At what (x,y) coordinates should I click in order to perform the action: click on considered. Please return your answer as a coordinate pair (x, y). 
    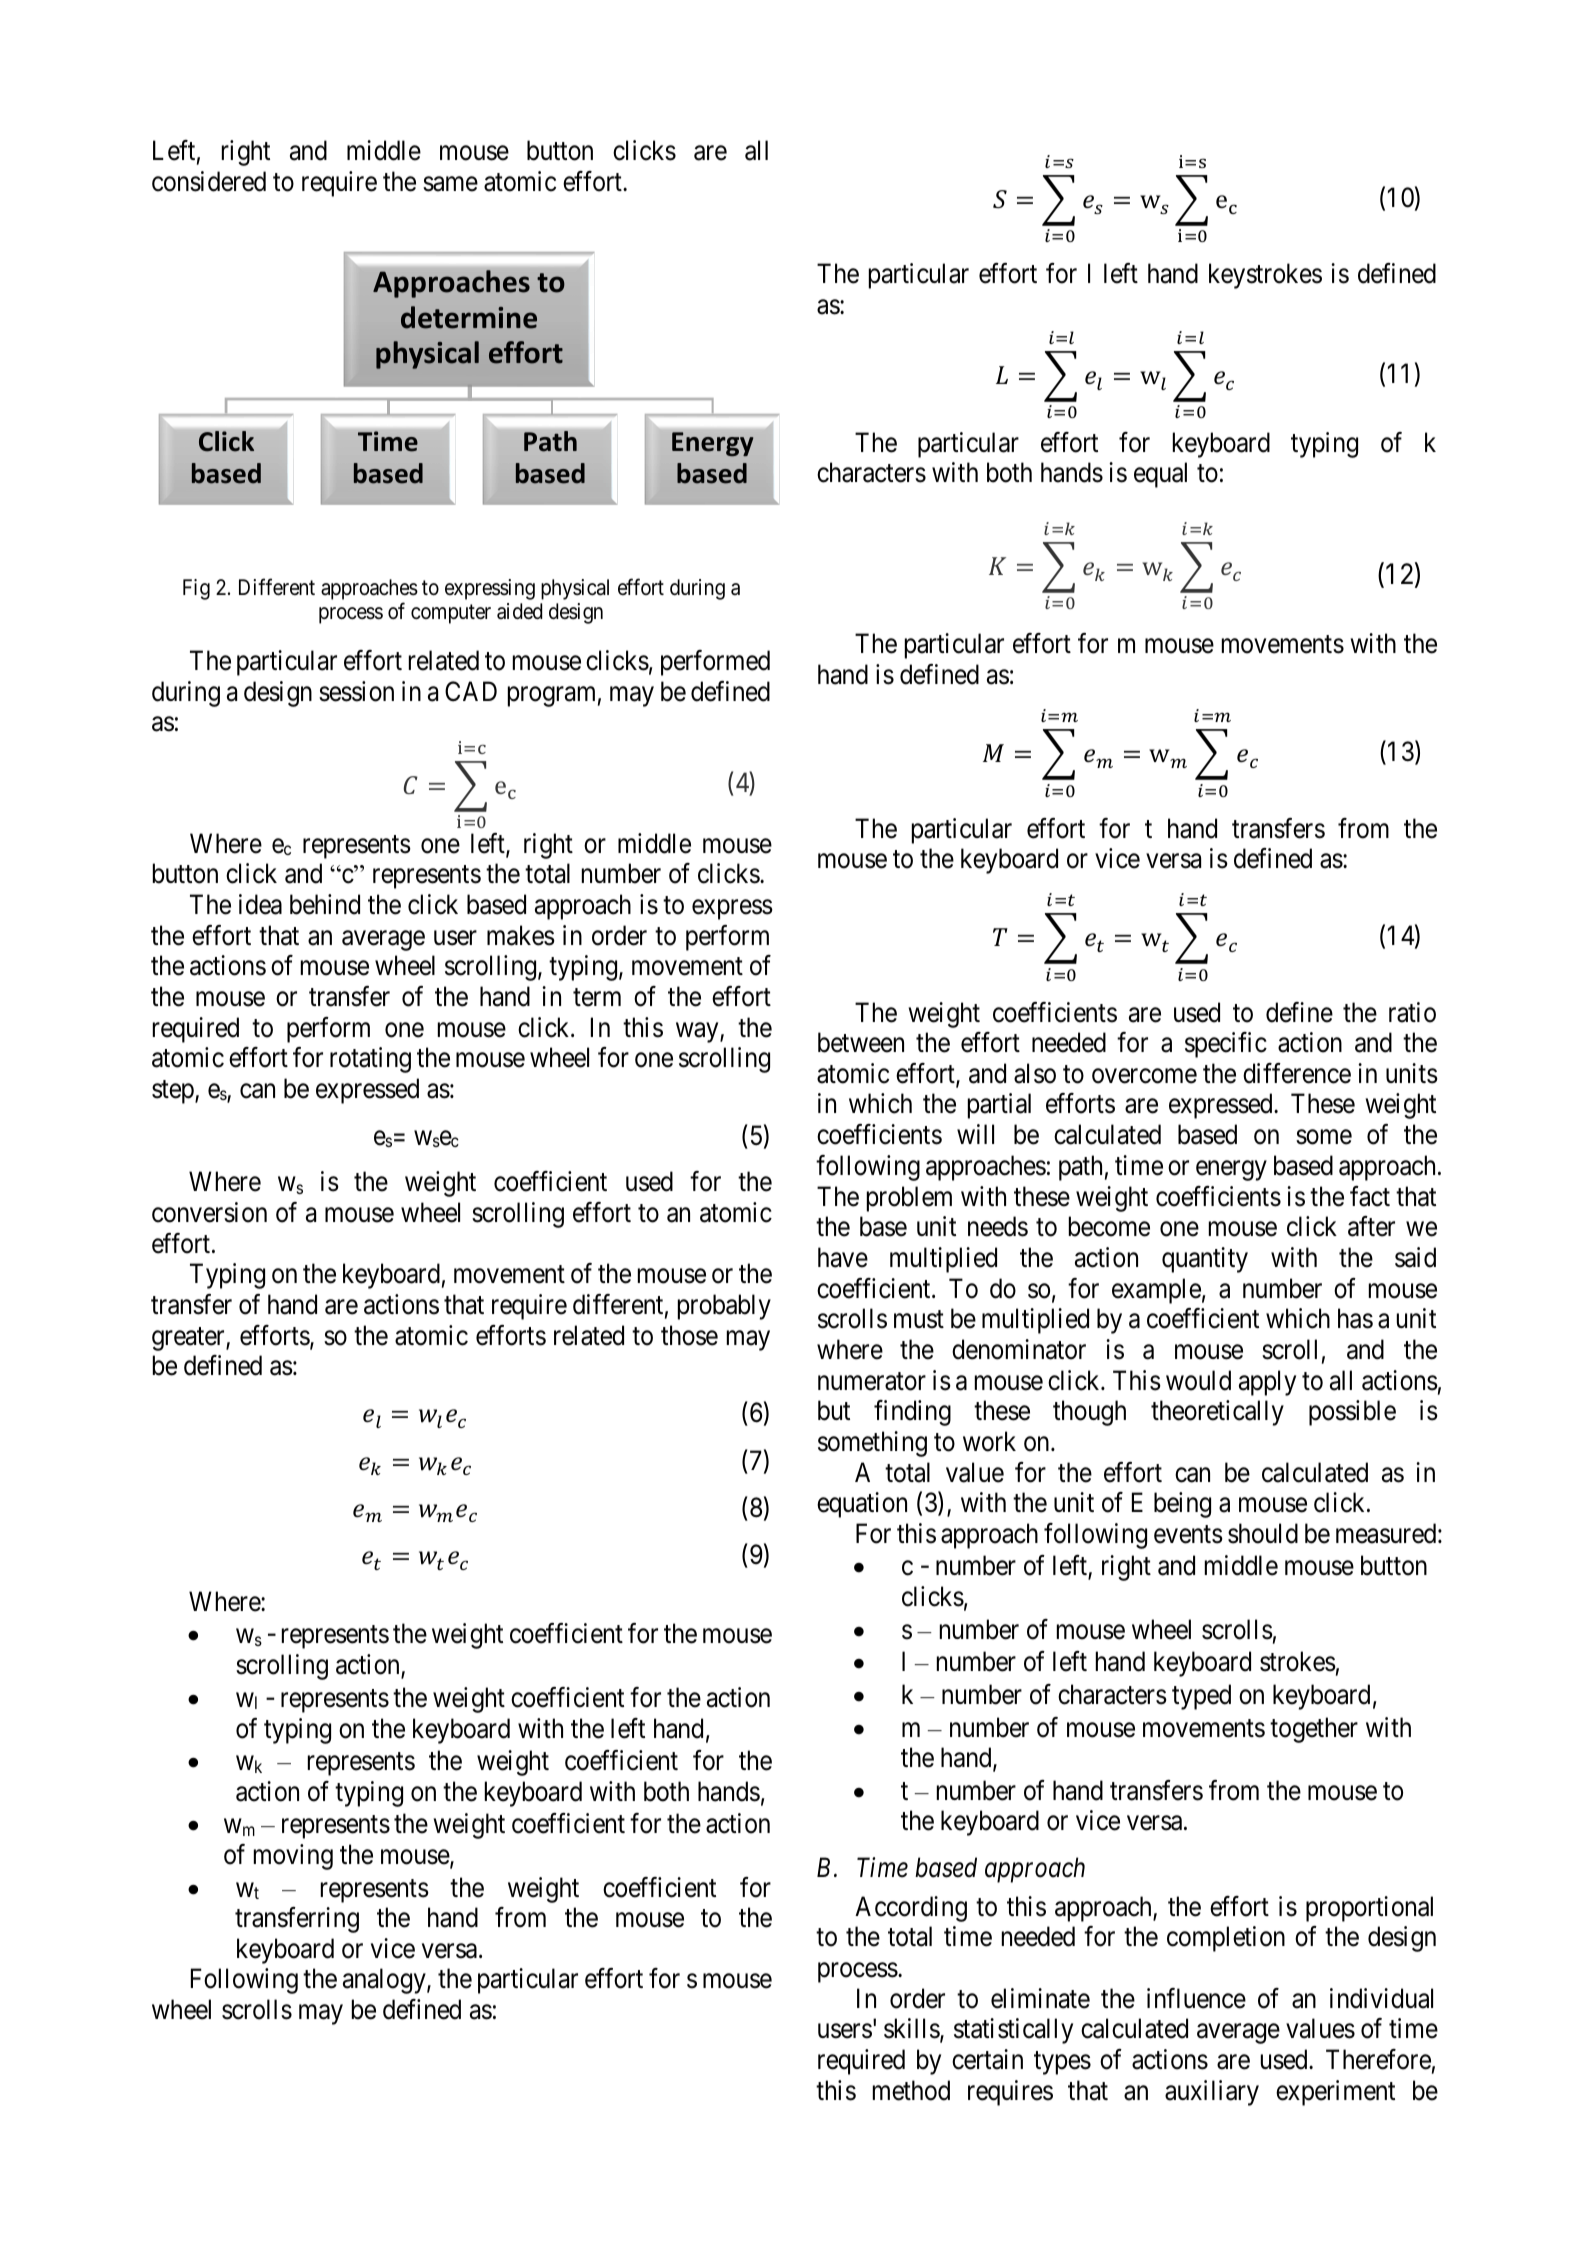
    Looking at the image, I should click on (209, 181).
